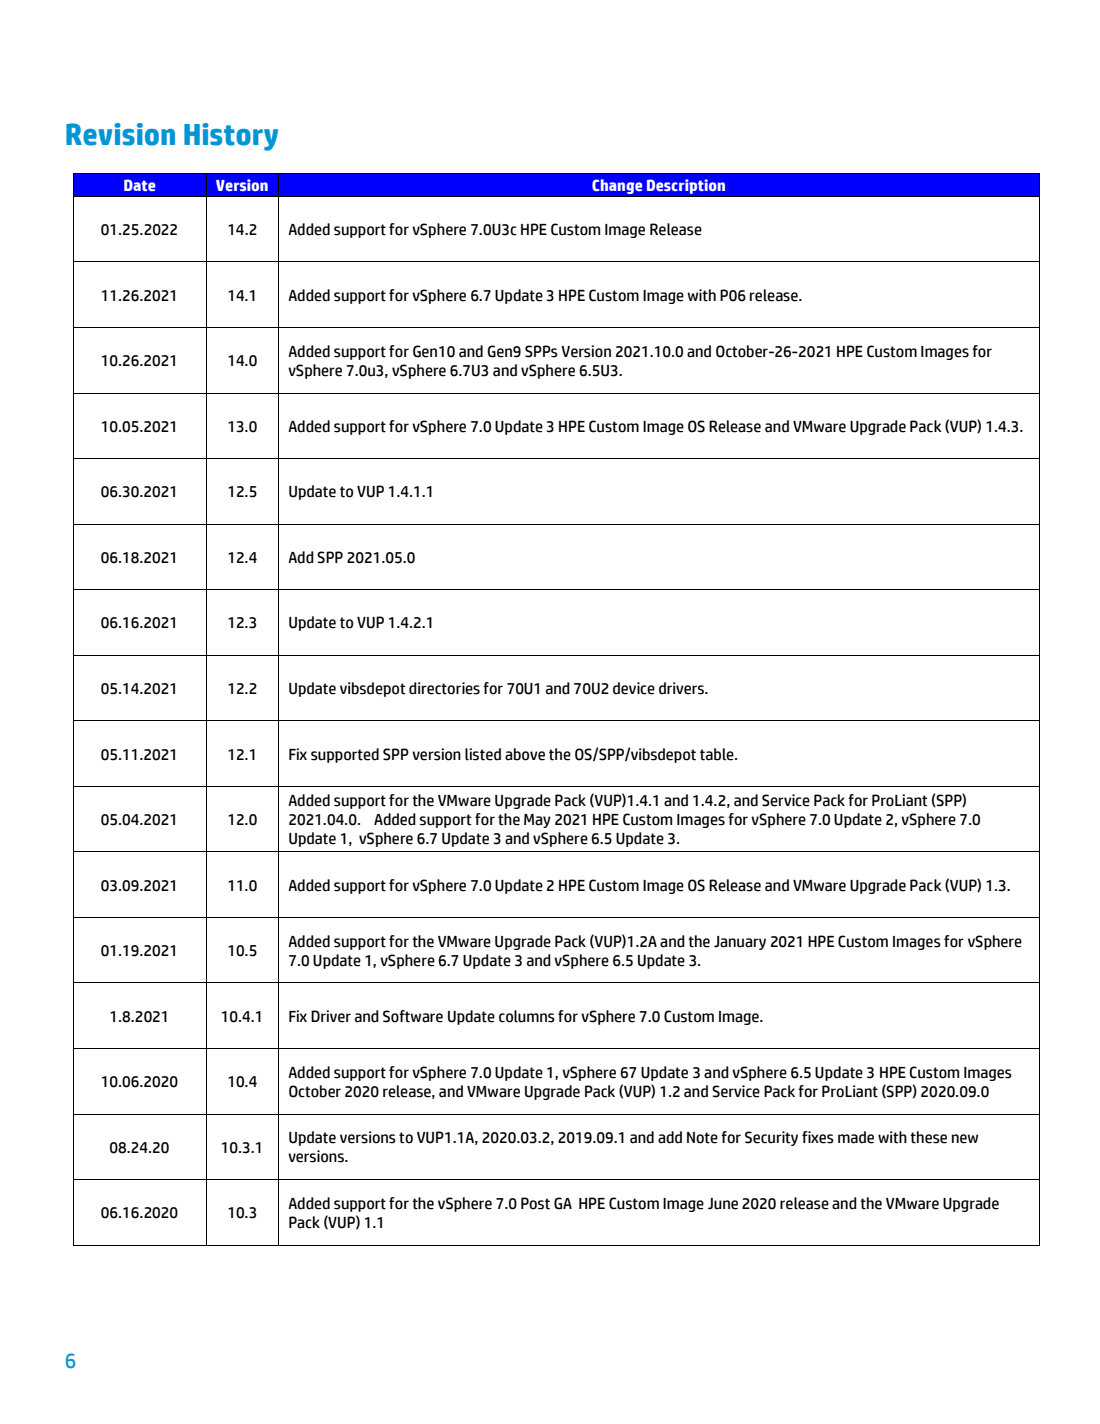  I want to click on device, so click(634, 688).
